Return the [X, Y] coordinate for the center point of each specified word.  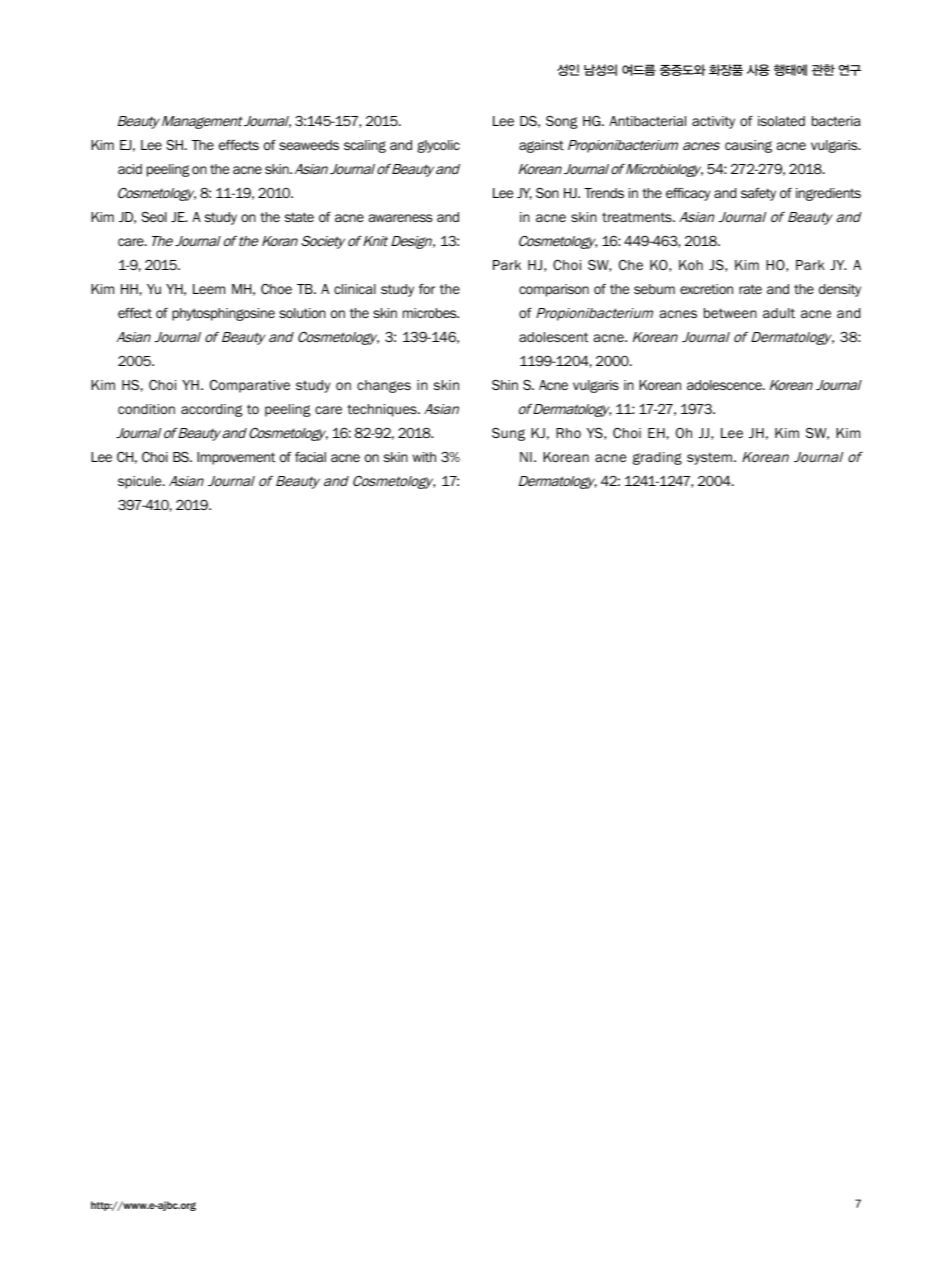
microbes [431, 313]
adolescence [725, 385]
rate [750, 289]
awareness [400, 218]
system [709, 458]
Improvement [236, 458]
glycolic [438, 146]
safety [758, 194]
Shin [505, 385]
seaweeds [309, 145]
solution [302, 313]
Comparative [250, 386]
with [424, 457]
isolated [781, 121]
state [299, 217]
